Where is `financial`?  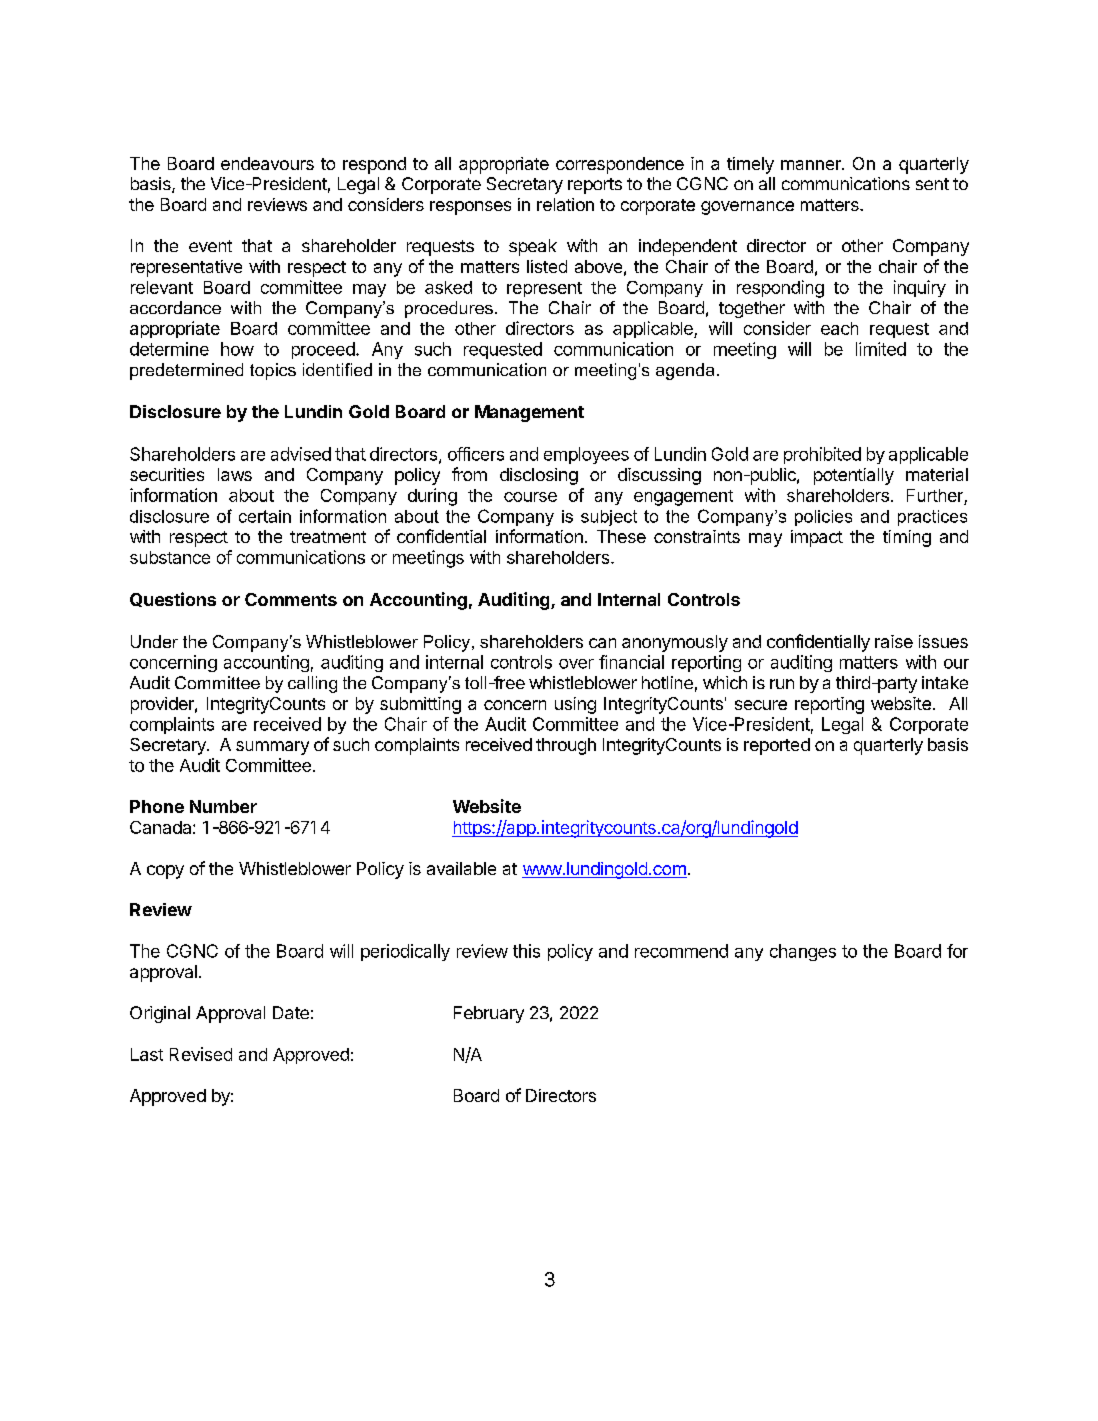 financial is located at coordinates (631, 662).
